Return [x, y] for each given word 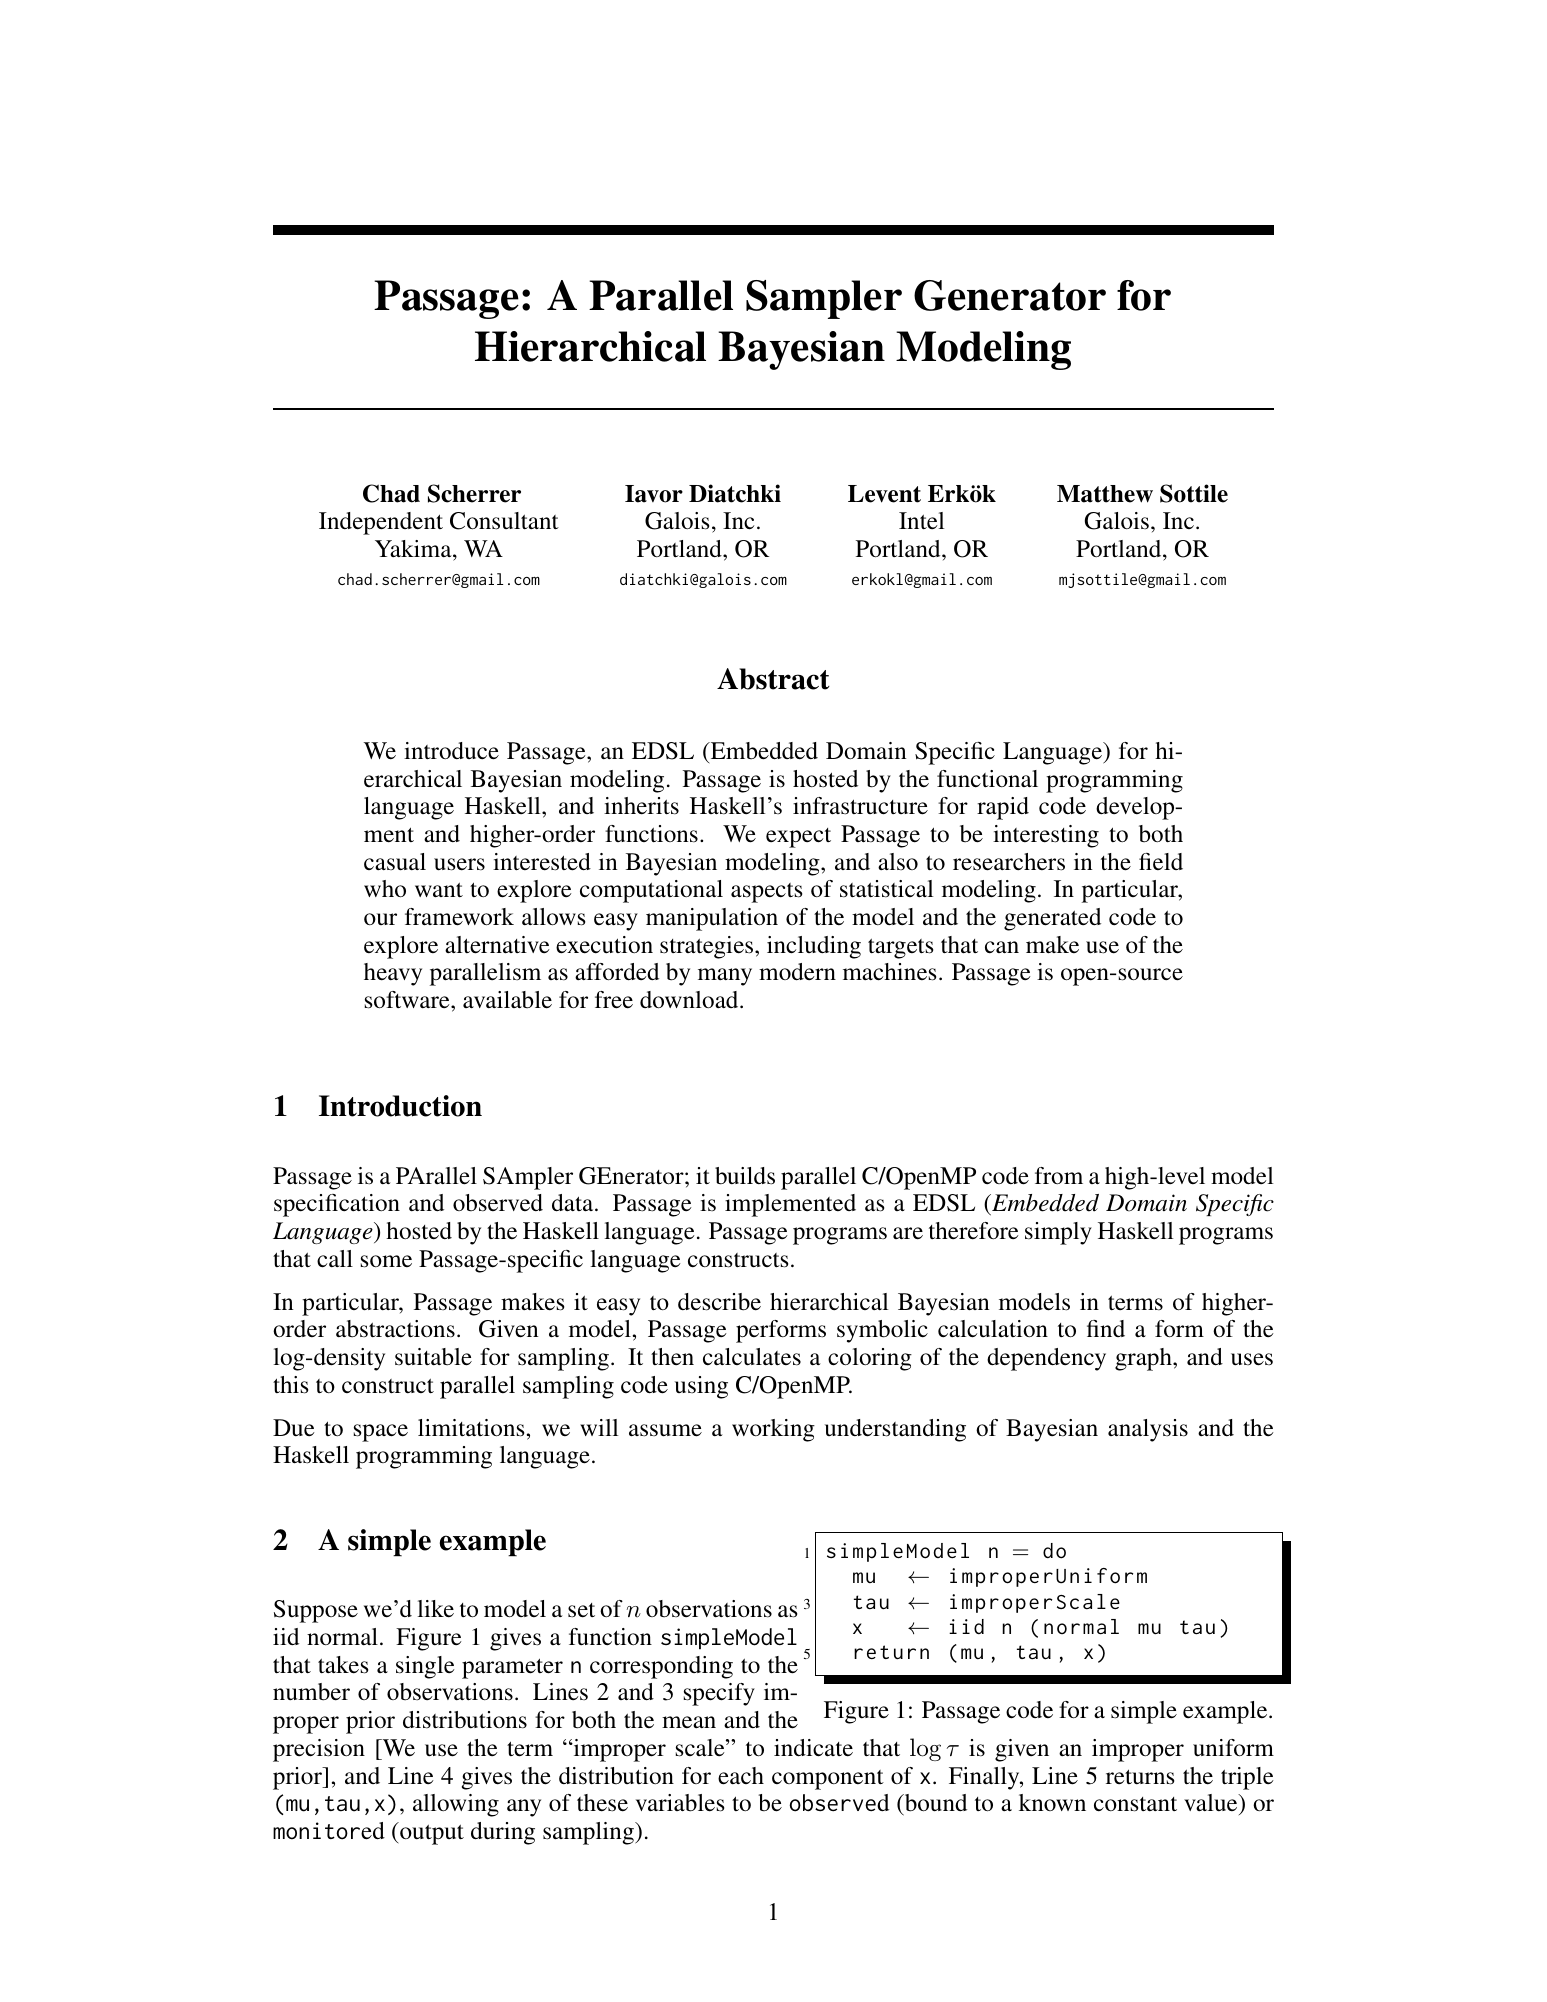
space [381, 1433]
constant [1135, 1804]
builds [745, 1176]
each [741, 1776]
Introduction [400, 1106]
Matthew [1105, 494]
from [1059, 1175]
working [773, 1430]
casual [395, 862]
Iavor [654, 494]
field [1161, 861]
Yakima [414, 548]
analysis [1148, 1430]
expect [798, 838]
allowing [456, 1805]
